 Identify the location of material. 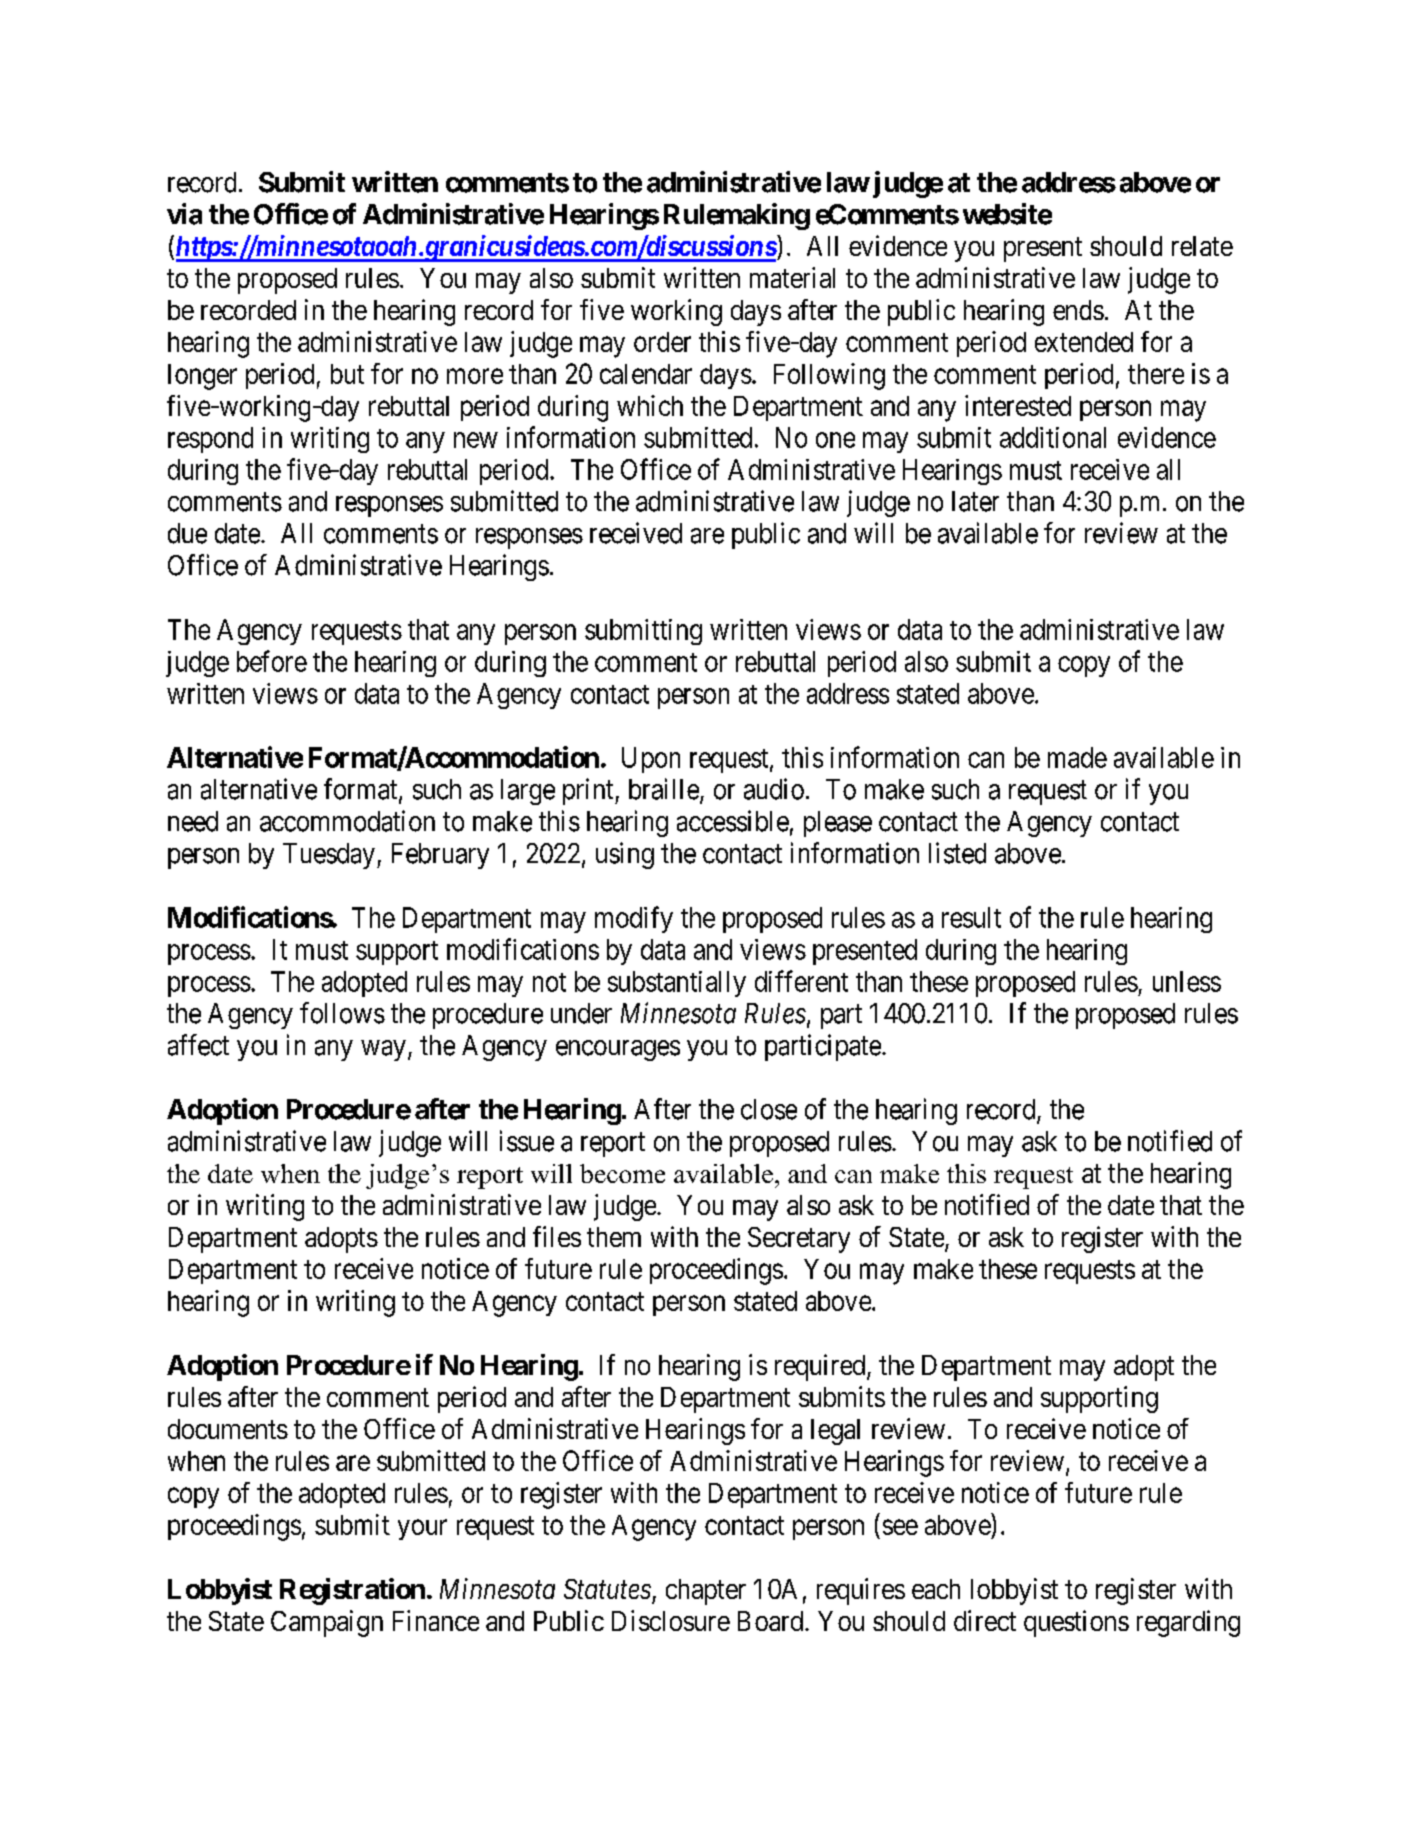
(792, 277).
